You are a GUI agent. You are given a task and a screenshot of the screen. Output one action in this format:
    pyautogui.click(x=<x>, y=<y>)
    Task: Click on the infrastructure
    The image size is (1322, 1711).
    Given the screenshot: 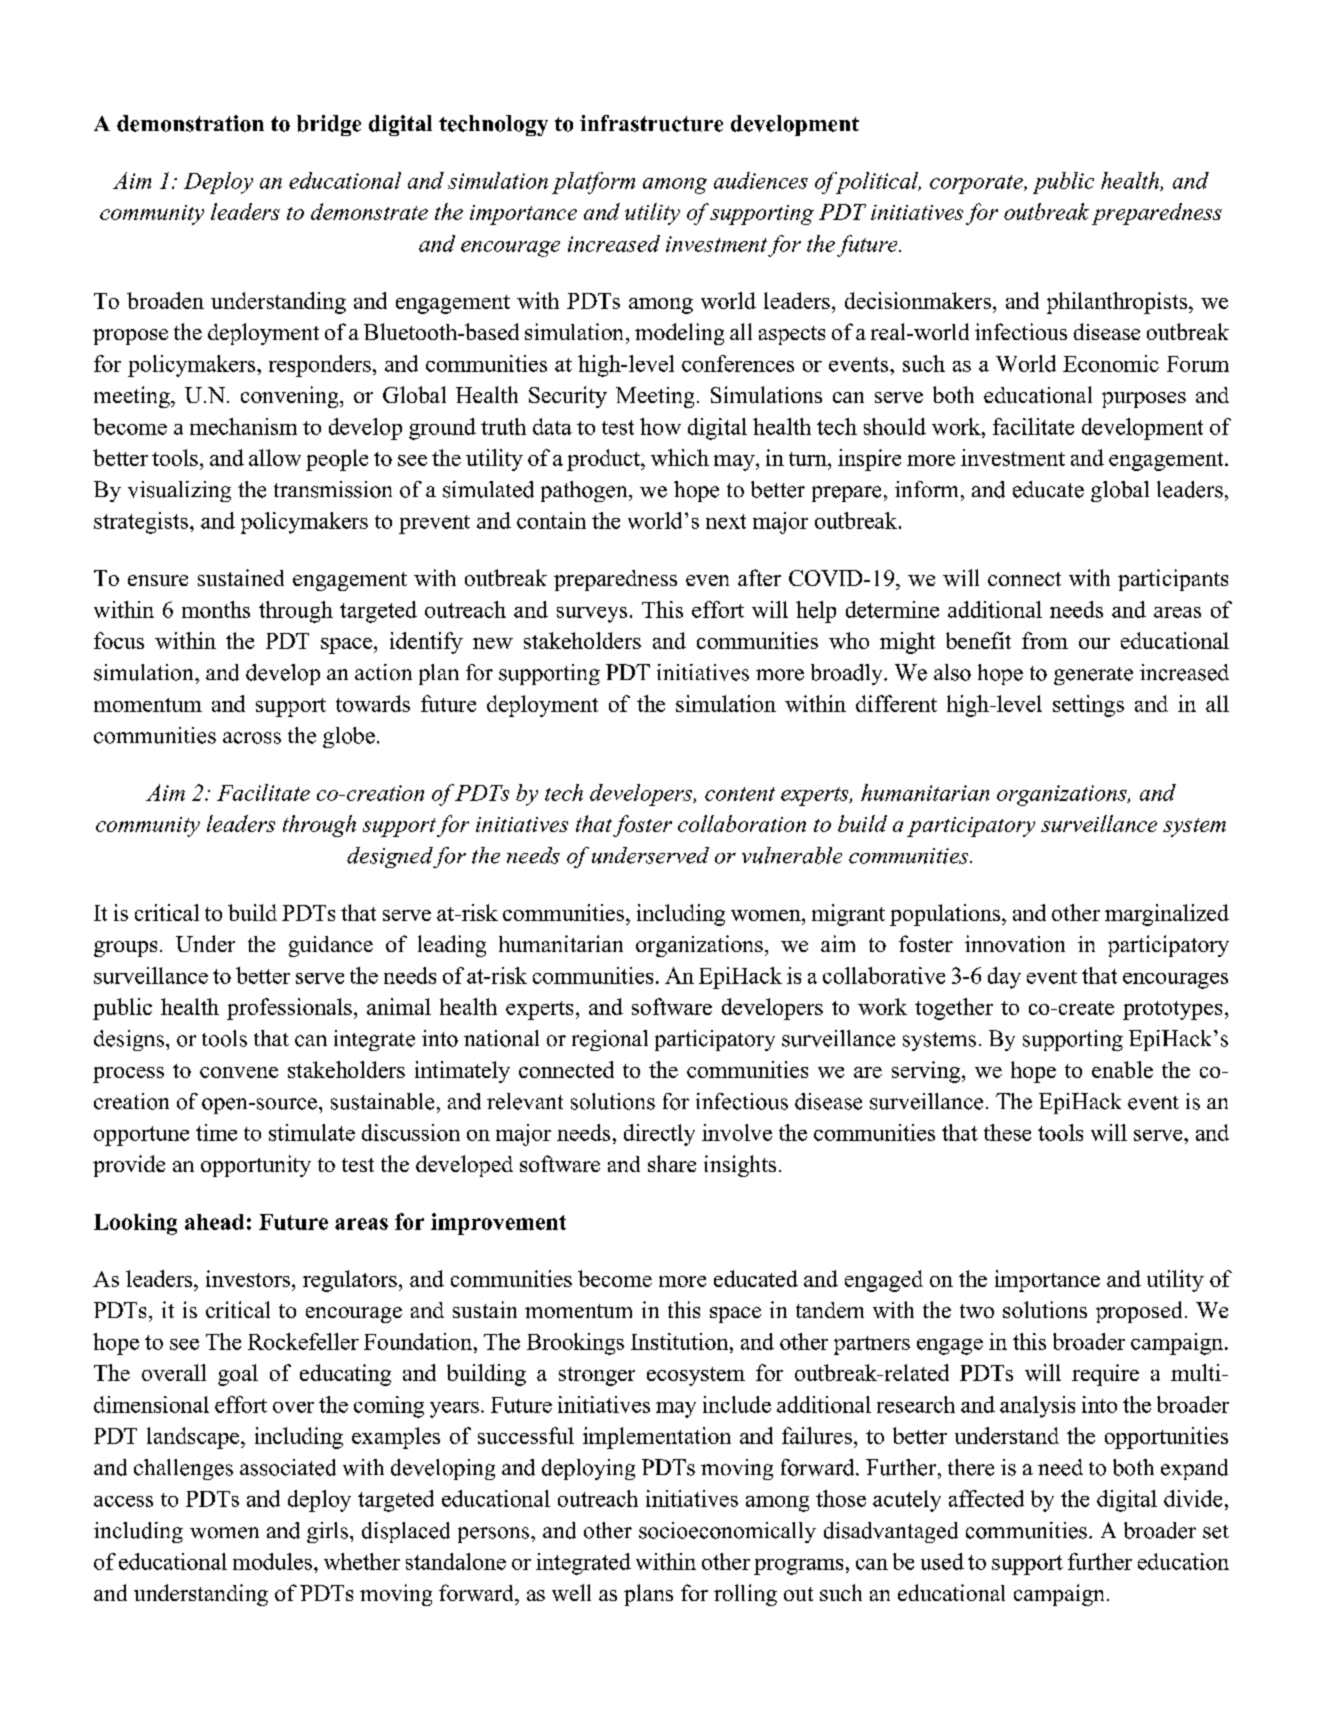 What is the action you would take?
    pyautogui.click(x=651, y=123)
